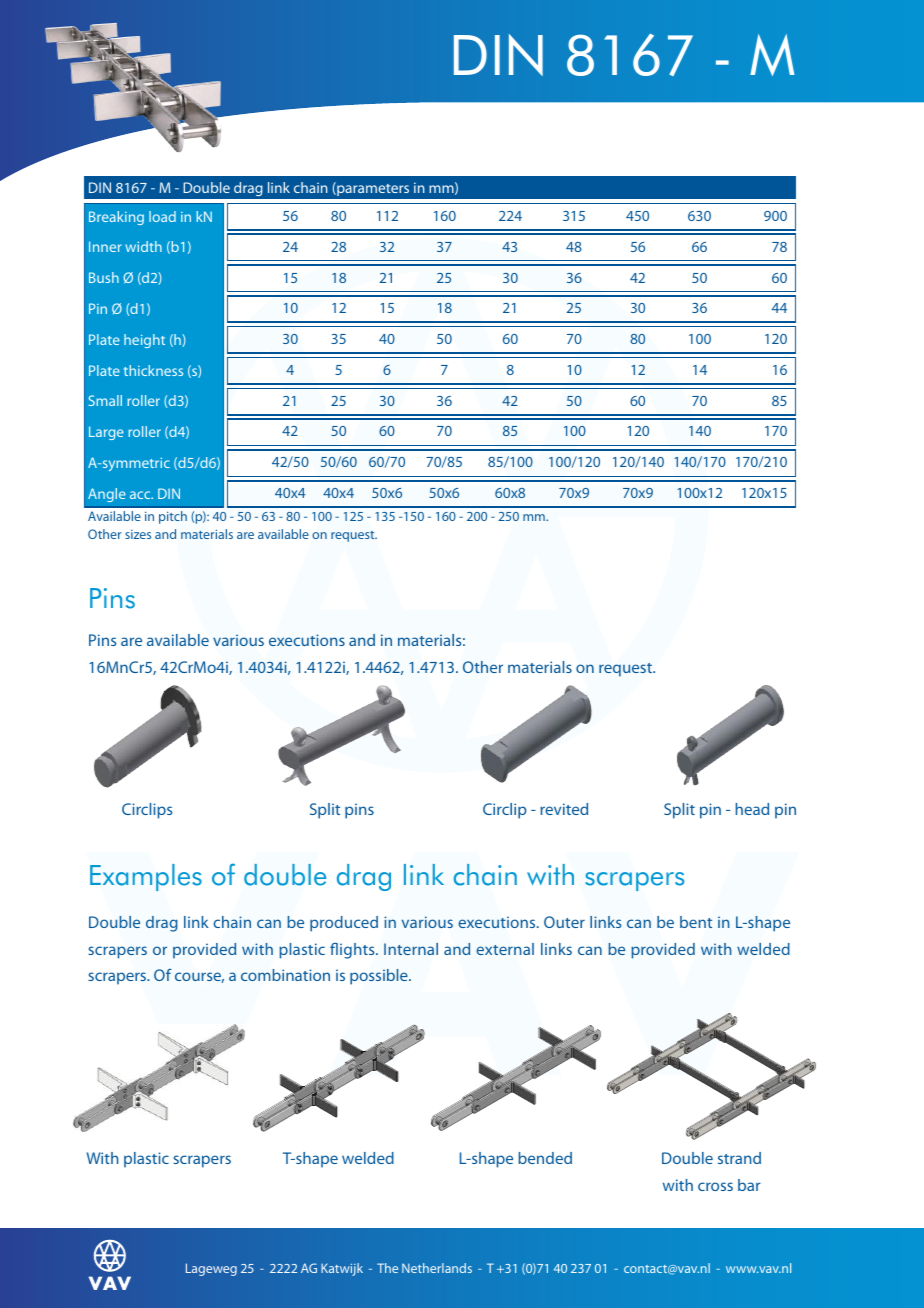  What do you see at coordinates (144, 341) in the screenshot?
I see `height` at bounding box center [144, 341].
